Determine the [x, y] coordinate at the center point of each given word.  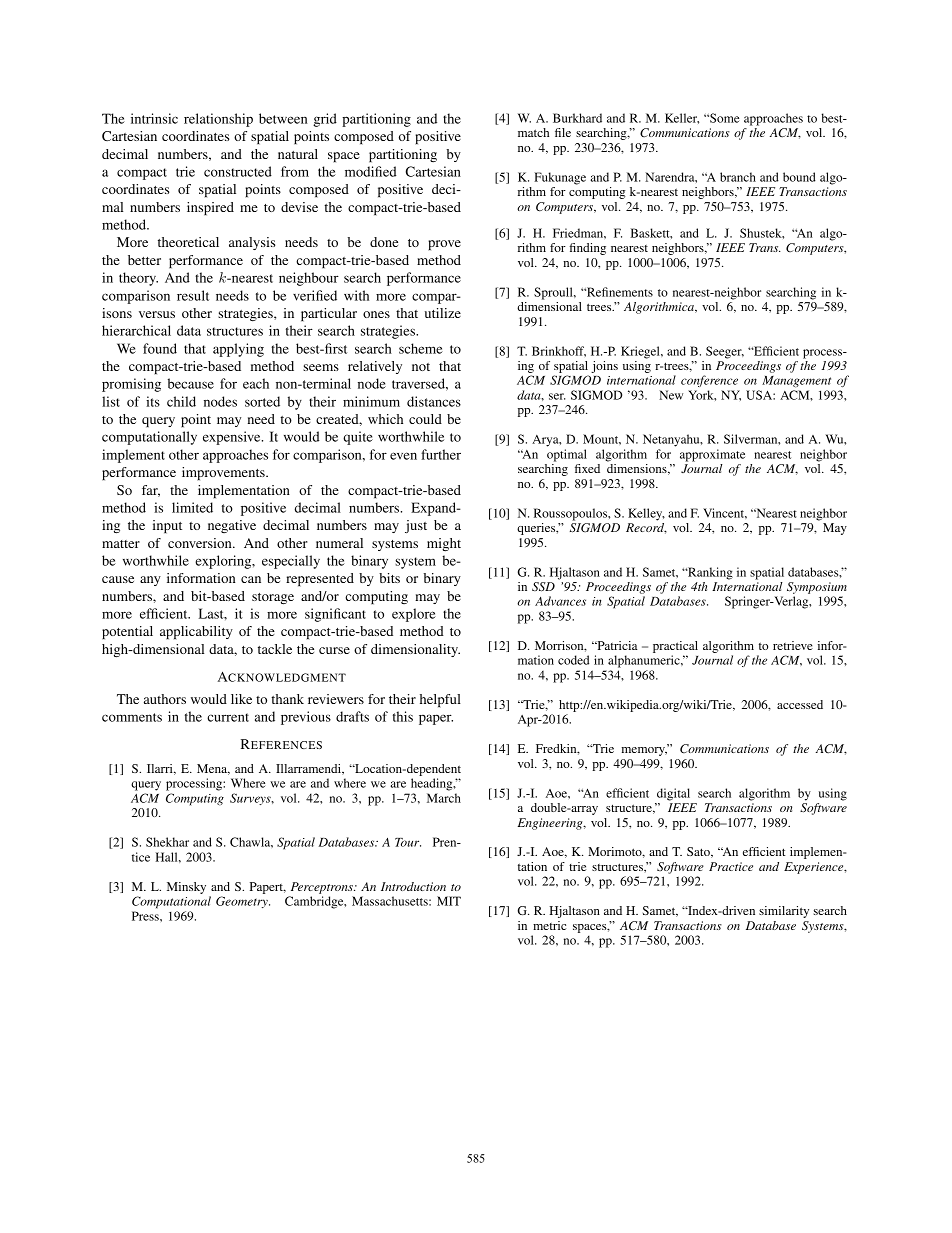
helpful [440, 701]
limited [192, 507]
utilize [443, 313]
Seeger [725, 352]
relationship [218, 120]
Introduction [413, 886]
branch [738, 177]
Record [646, 528]
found [160, 348]
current [228, 717]
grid [325, 120]
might [444, 544]
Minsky [186, 888]
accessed [800, 704]
